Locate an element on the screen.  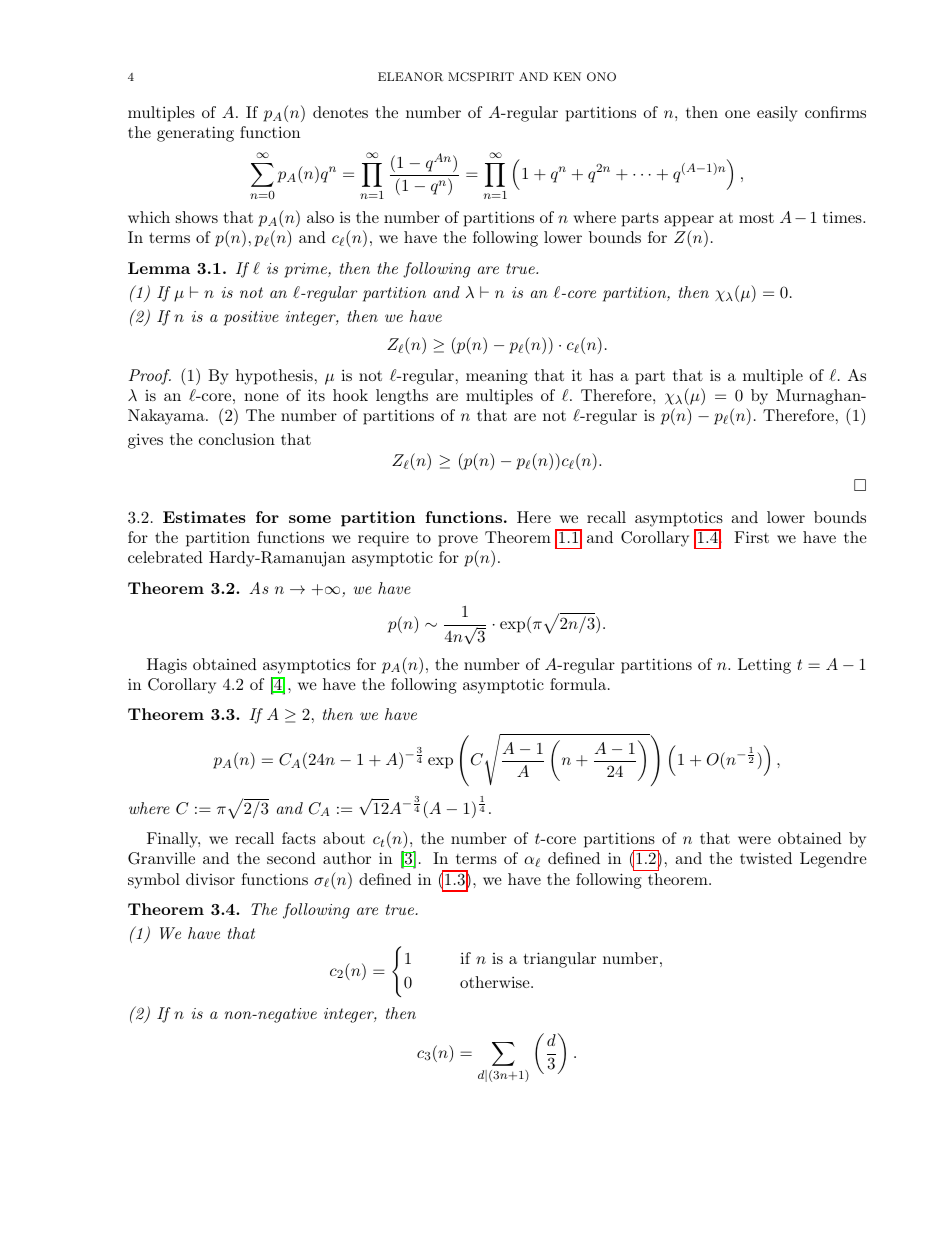
divisor is located at coordinates (210, 879).
